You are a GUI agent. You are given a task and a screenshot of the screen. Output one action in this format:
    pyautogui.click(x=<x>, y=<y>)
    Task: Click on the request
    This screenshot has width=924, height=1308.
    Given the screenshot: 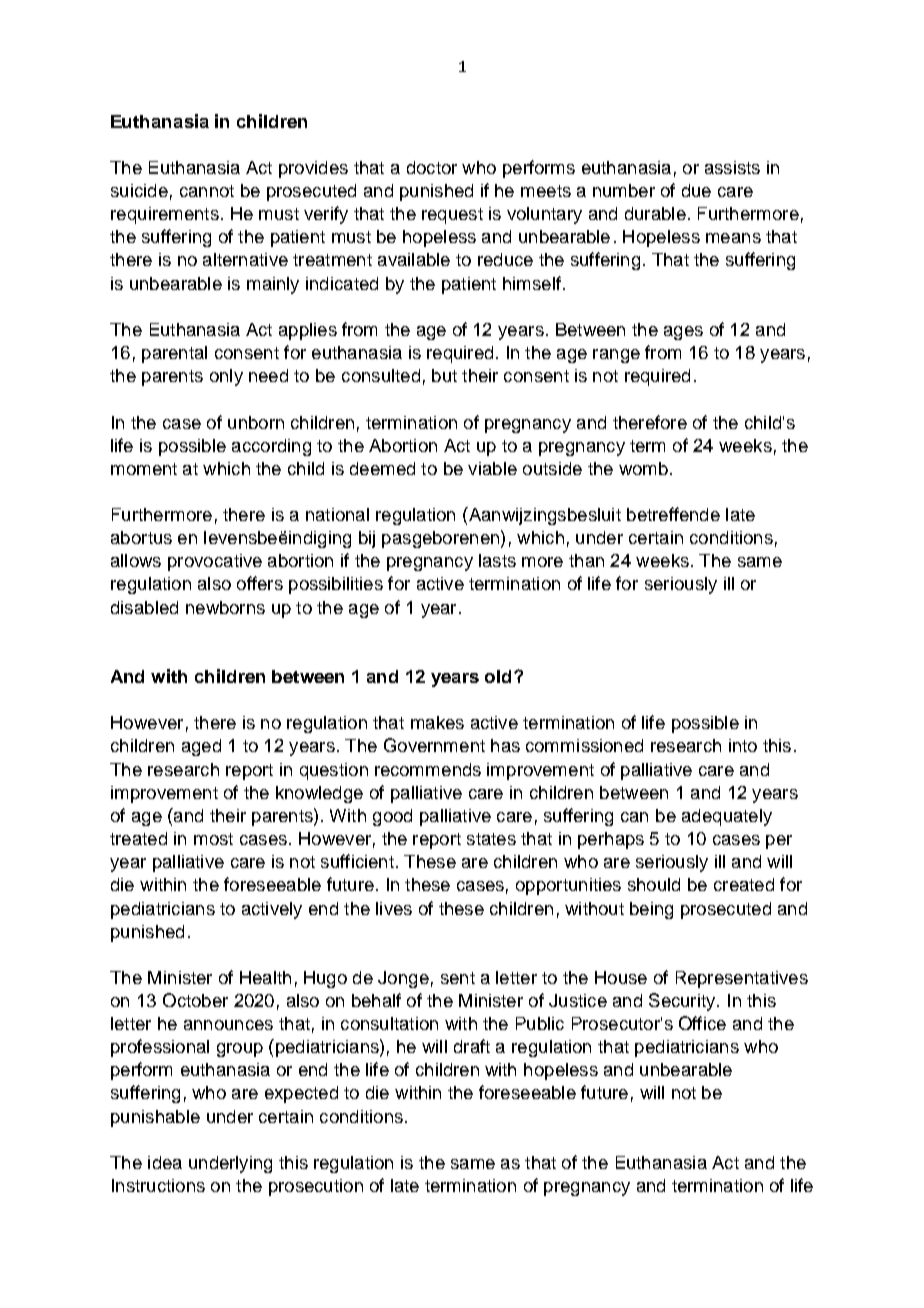 What is the action you would take?
    pyautogui.click(x=452, y=216)
